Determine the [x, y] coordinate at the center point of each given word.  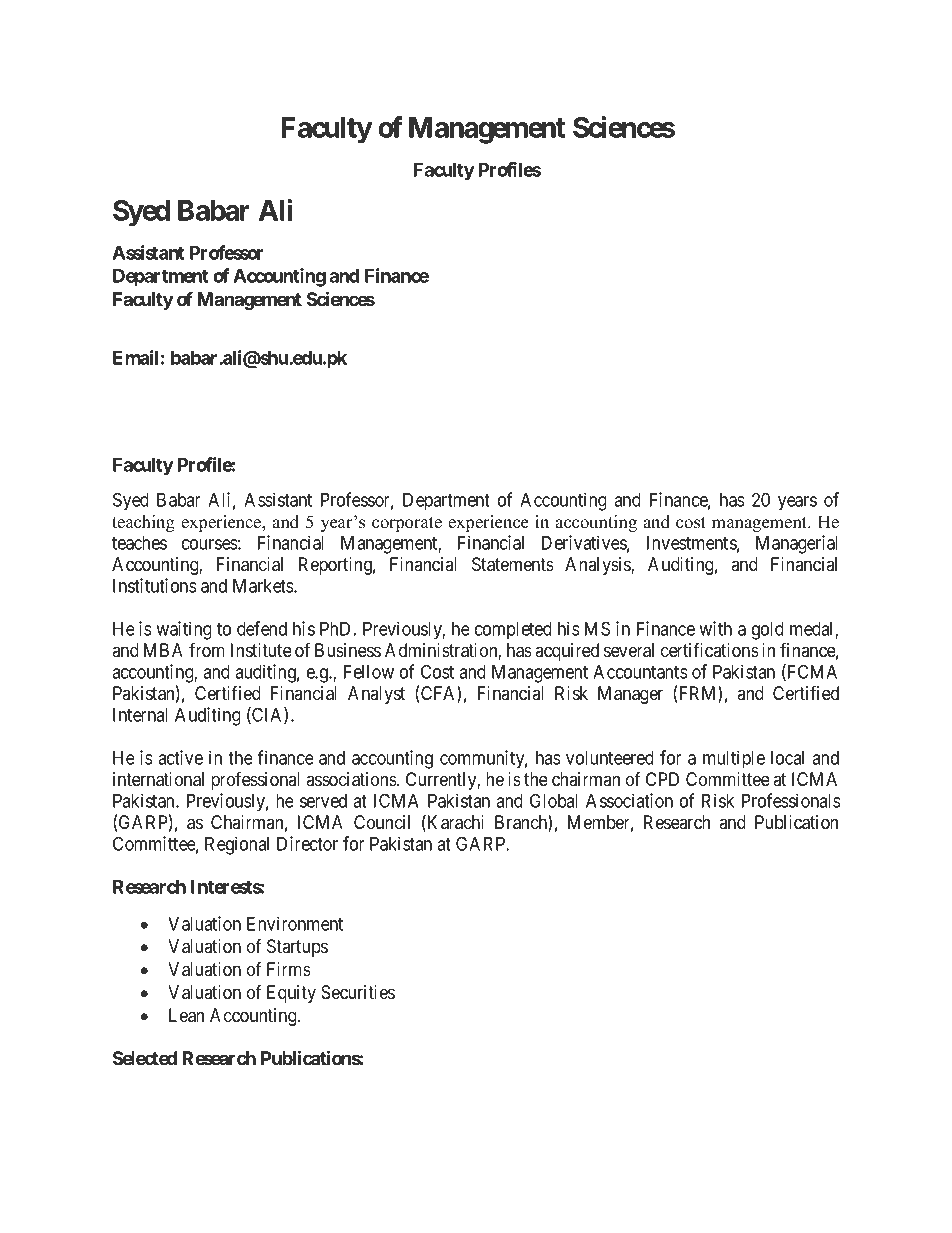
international [158, 779]
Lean [186, 1015]
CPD [662, 779]
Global [554, 800]
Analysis [598, 566]
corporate [407, 524]
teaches [139, 543]
